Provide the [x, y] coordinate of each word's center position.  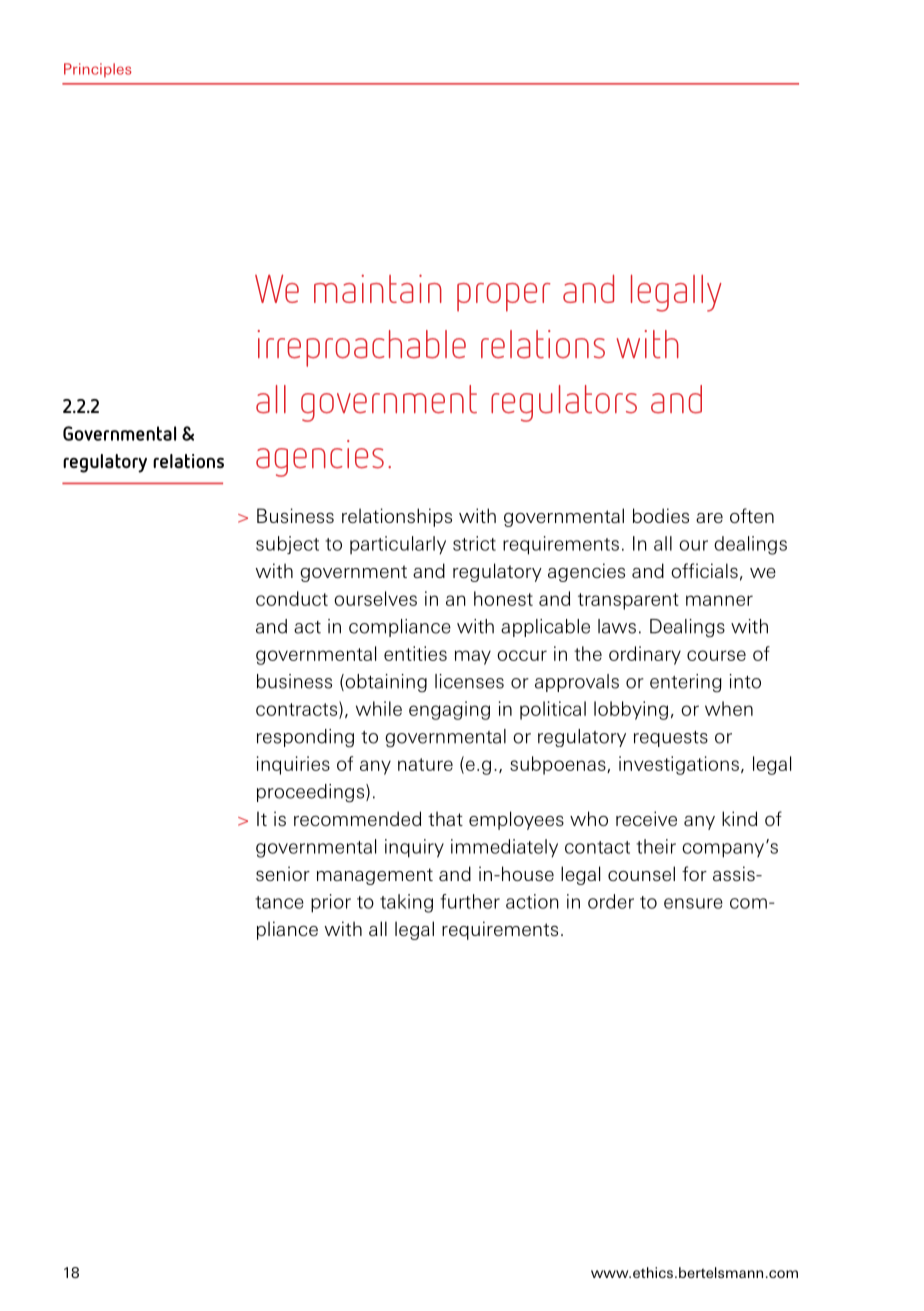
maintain [378, 288]
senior [283, 873]
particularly [398, 545]
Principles [97, 70]
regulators [564, 403]
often [752, 515]
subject [287, 545]
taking [406, 903]
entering [686, 683]
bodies [661, 515]
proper [503, 297]
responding [305, 738]
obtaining [385, 683]
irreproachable [362, 348]
